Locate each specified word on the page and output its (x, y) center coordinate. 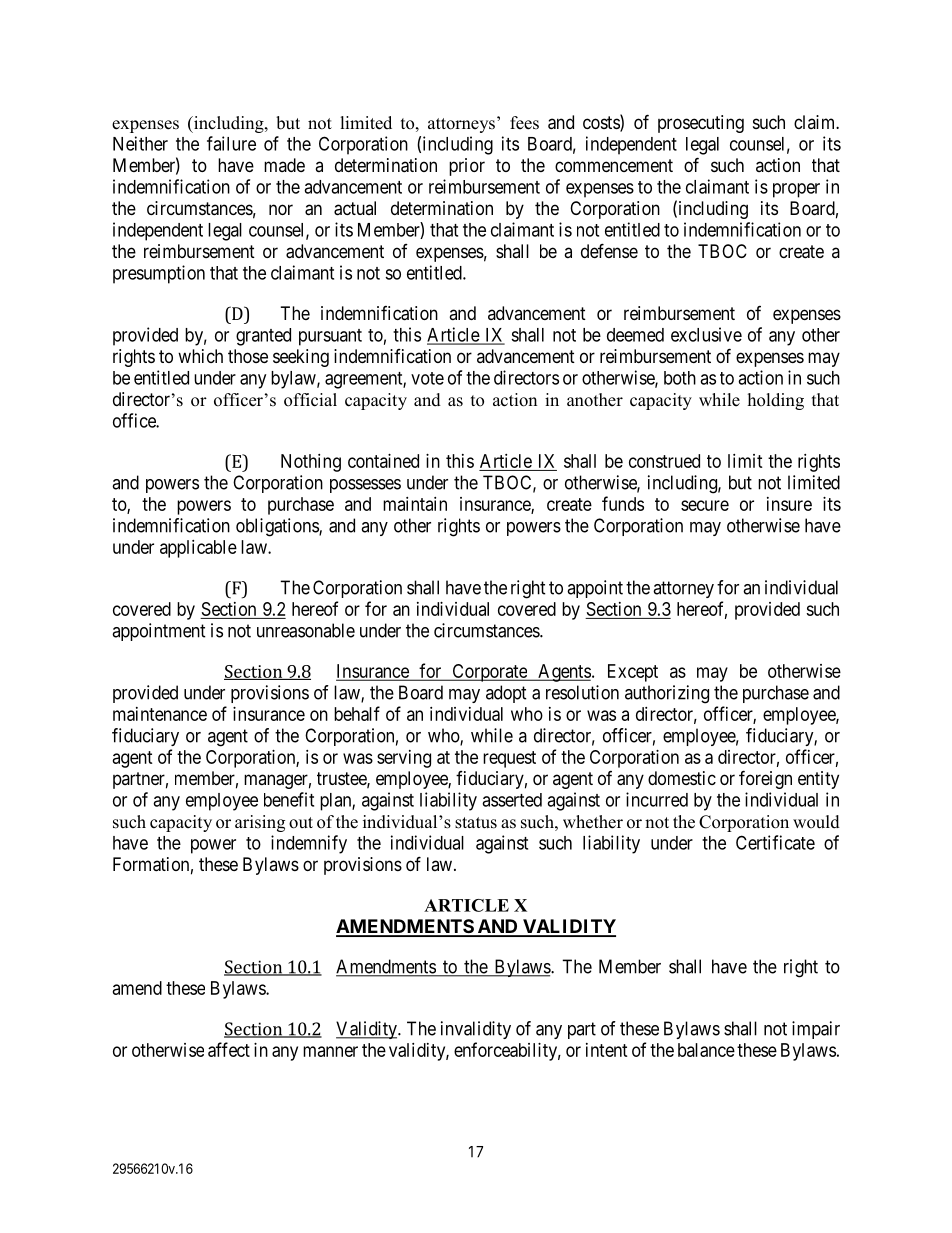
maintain (415, 504)
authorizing (667, 694)
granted (263, 337)
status (476, 823)
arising (260, 823)
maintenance (160, 714)
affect (229, 1049)
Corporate (489, 673)
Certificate (775, 842)
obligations (278, 527)
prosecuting (701, 124)
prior (467, 167)
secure (705, 505)
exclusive (706, 334)
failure (231, 143)
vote (427, 378)
